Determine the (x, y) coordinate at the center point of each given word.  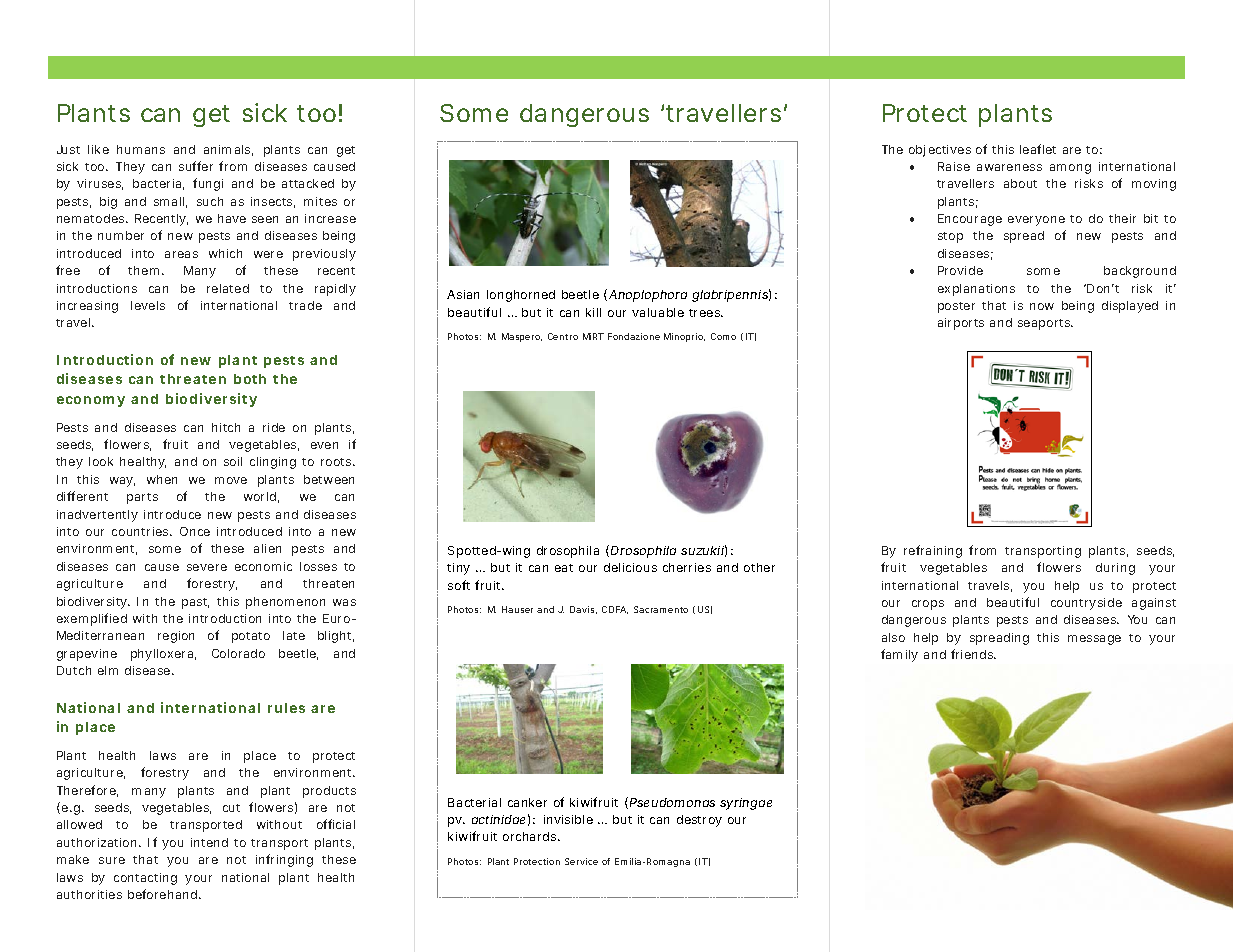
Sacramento (661, 609)
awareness (1009, 167)
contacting (145, 879)
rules (286, 708)
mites (320, 201)
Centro (563, 336)
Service (581, 861)
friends (973, 654)
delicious (630, 567)
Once (195, 531)
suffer (196, 166)
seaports (1045, 324)
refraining (933, 551)
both (250, 379)
